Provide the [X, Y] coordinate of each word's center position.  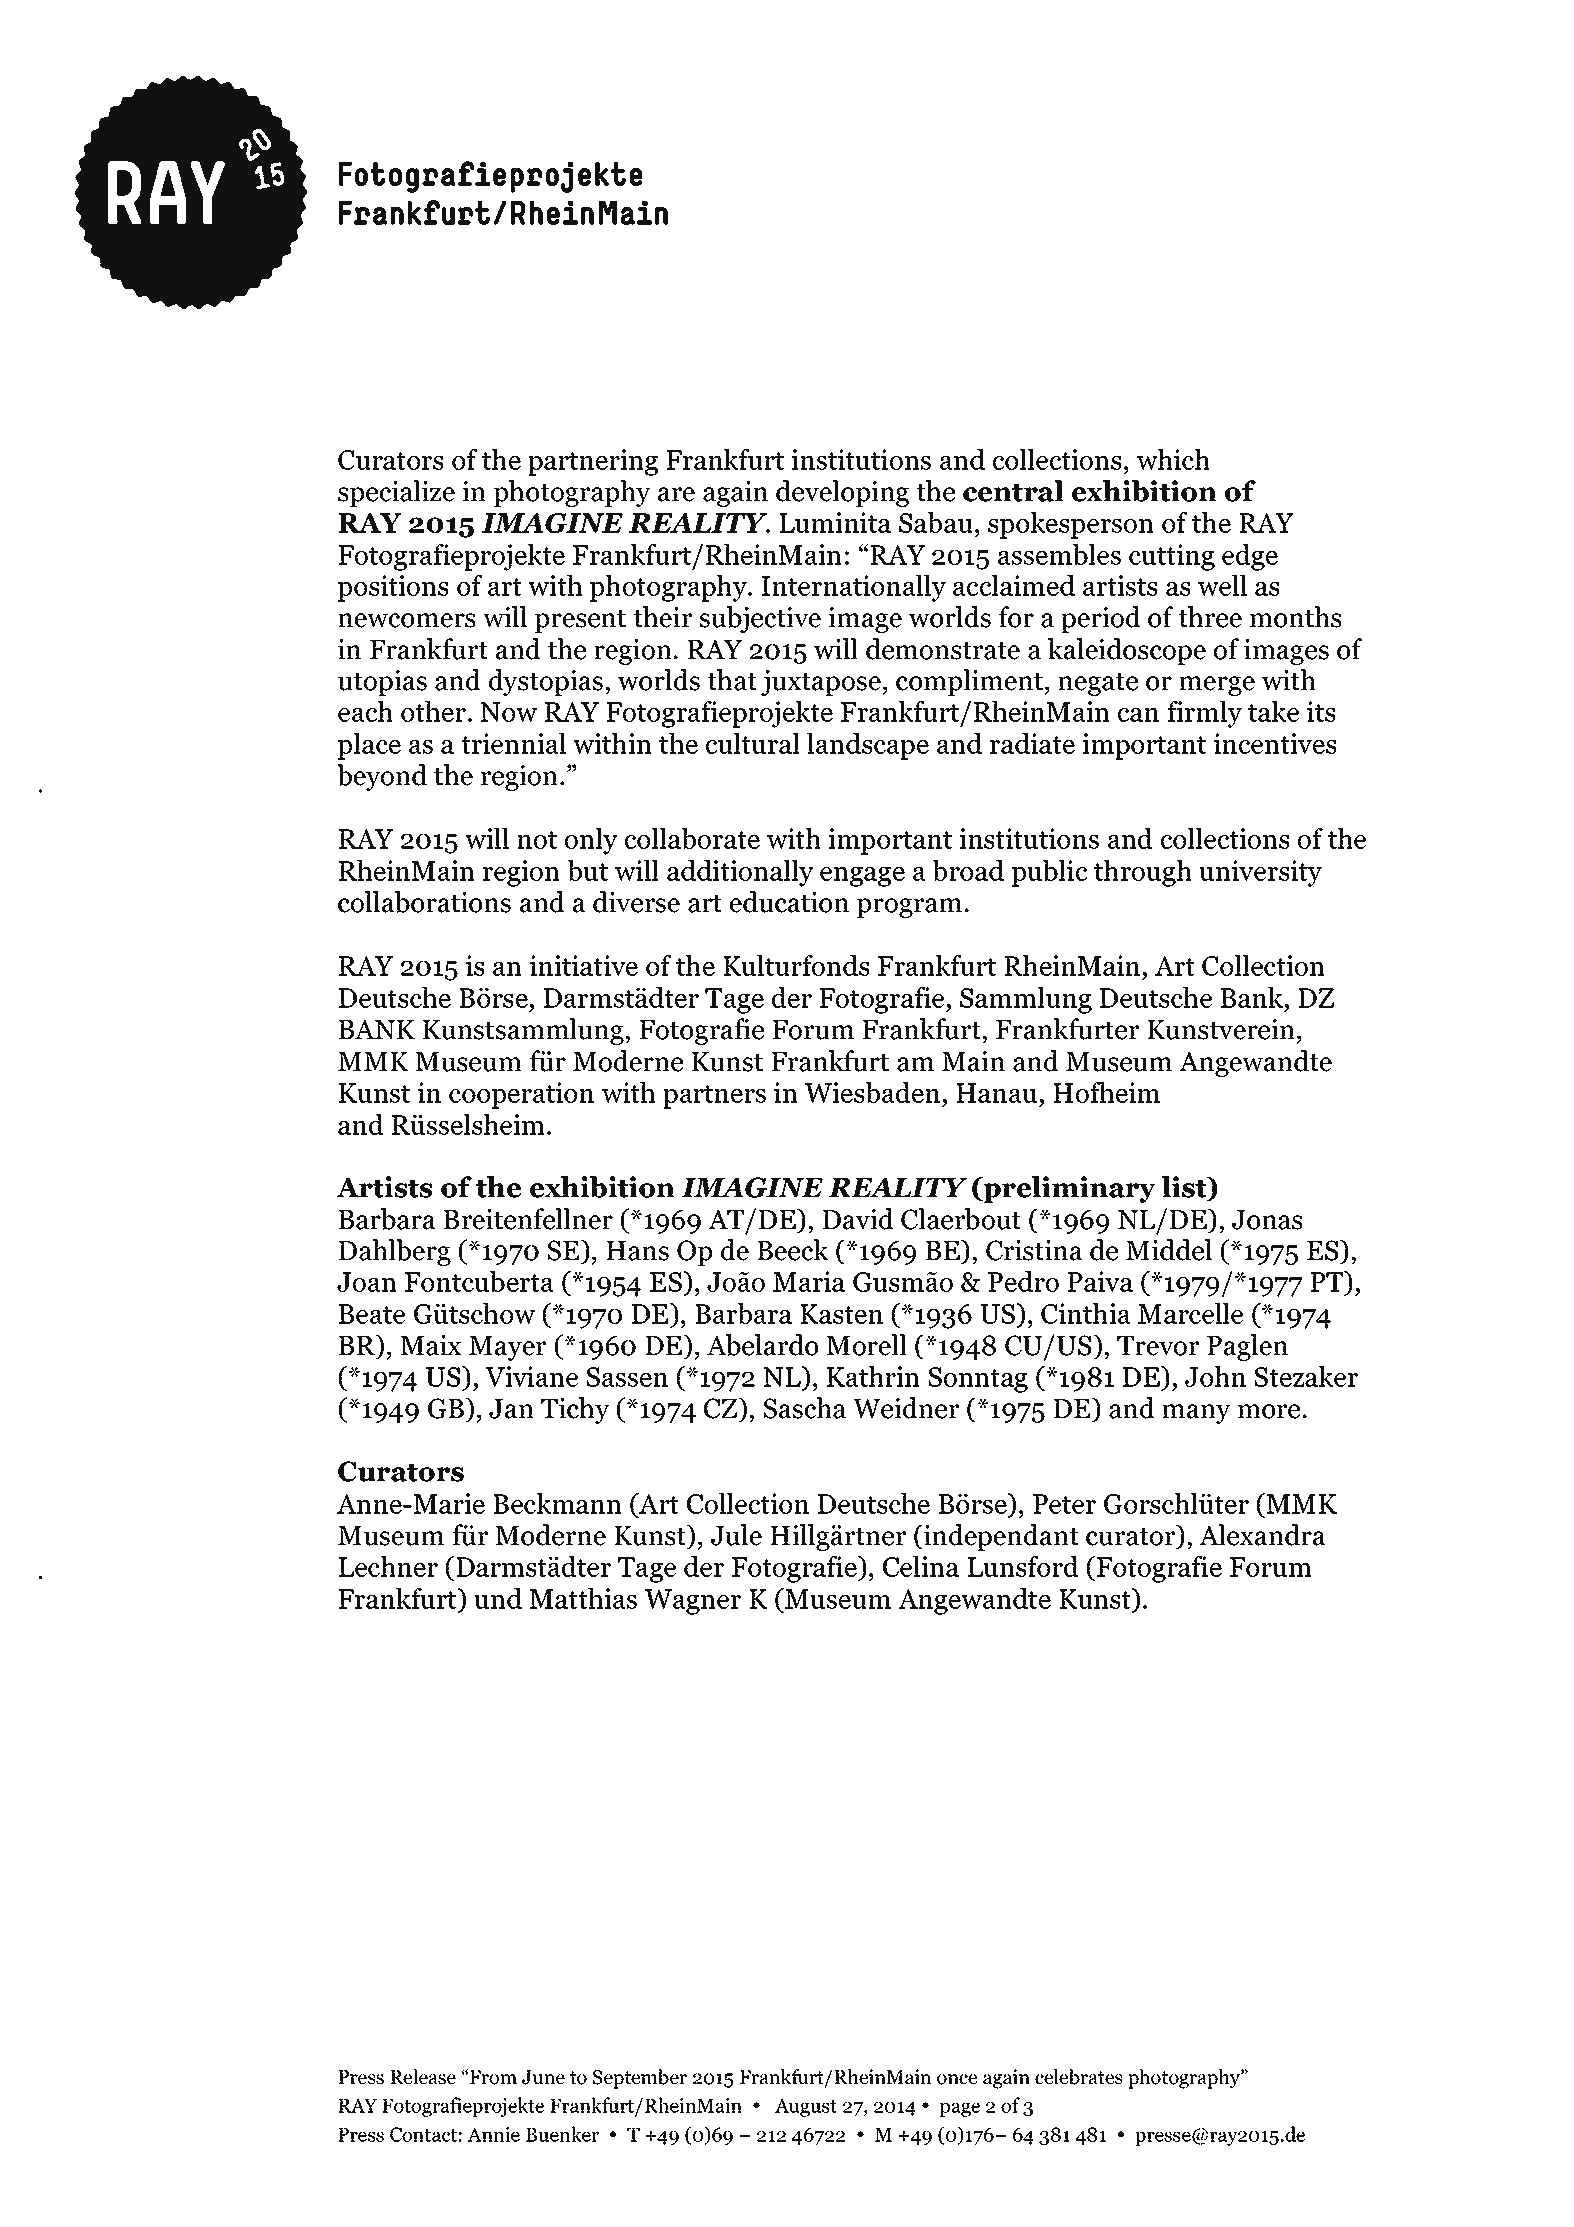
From [493, 2077]
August [806, 2107]
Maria [809, 1281]
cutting [1172, 557]
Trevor [1158, 1346]
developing [842, 493]
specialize [396, 493]
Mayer [507, 1348]
